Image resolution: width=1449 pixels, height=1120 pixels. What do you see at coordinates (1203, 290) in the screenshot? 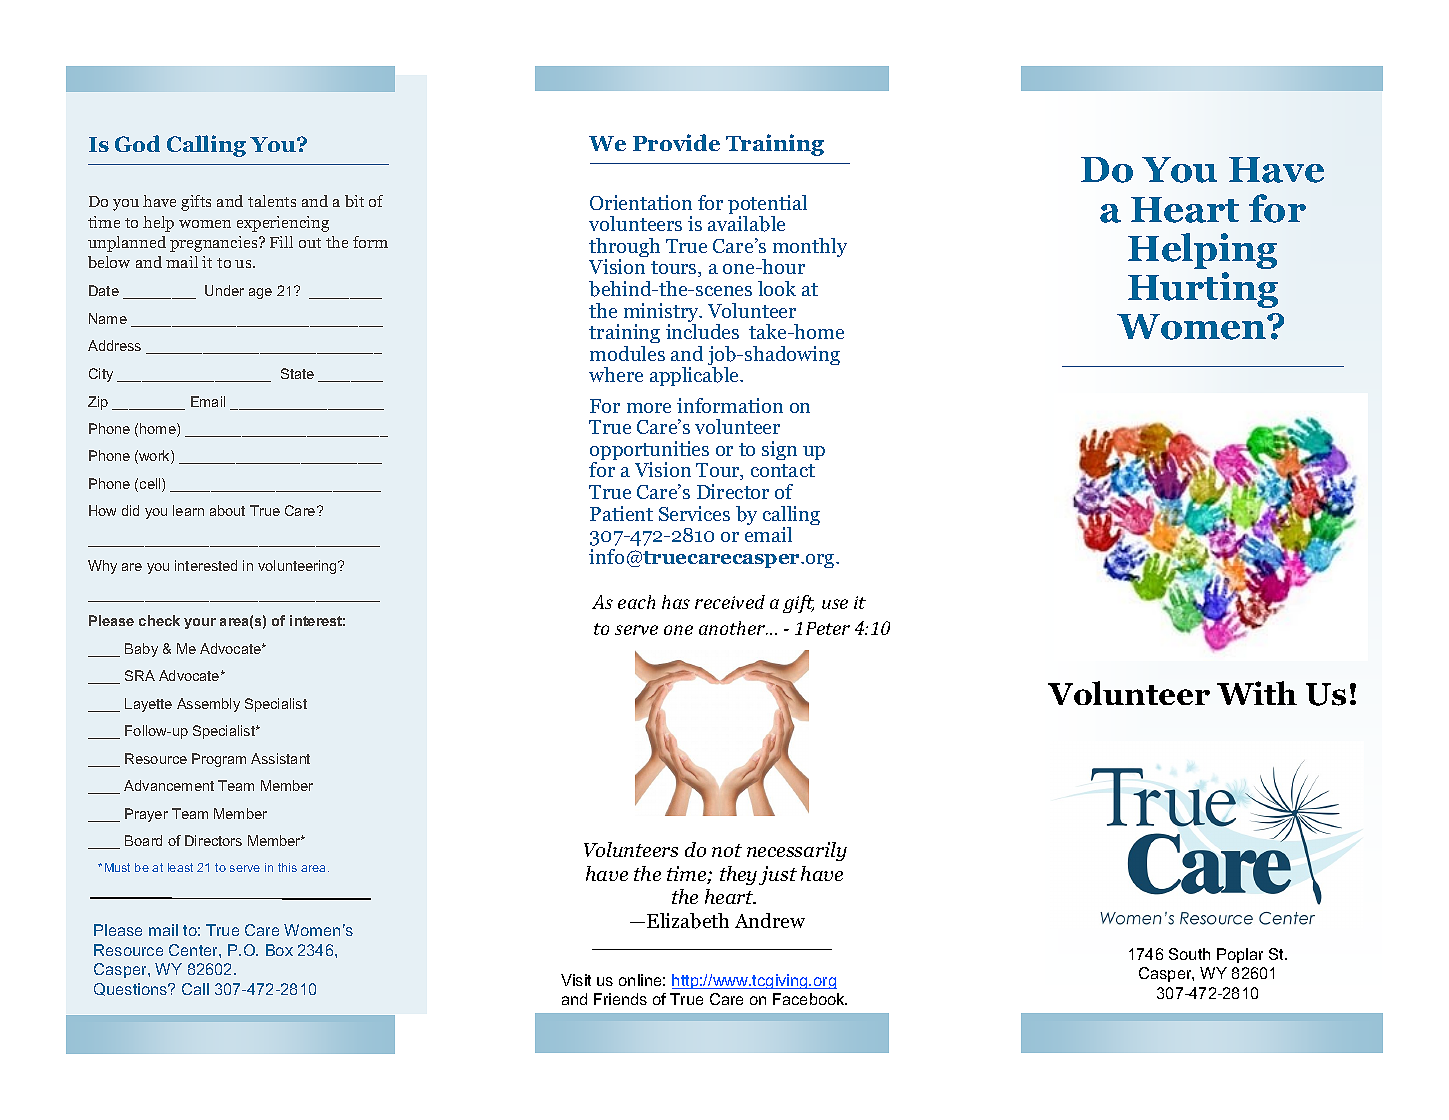
I see `Hurting` at bounding box center [1203, 290].
